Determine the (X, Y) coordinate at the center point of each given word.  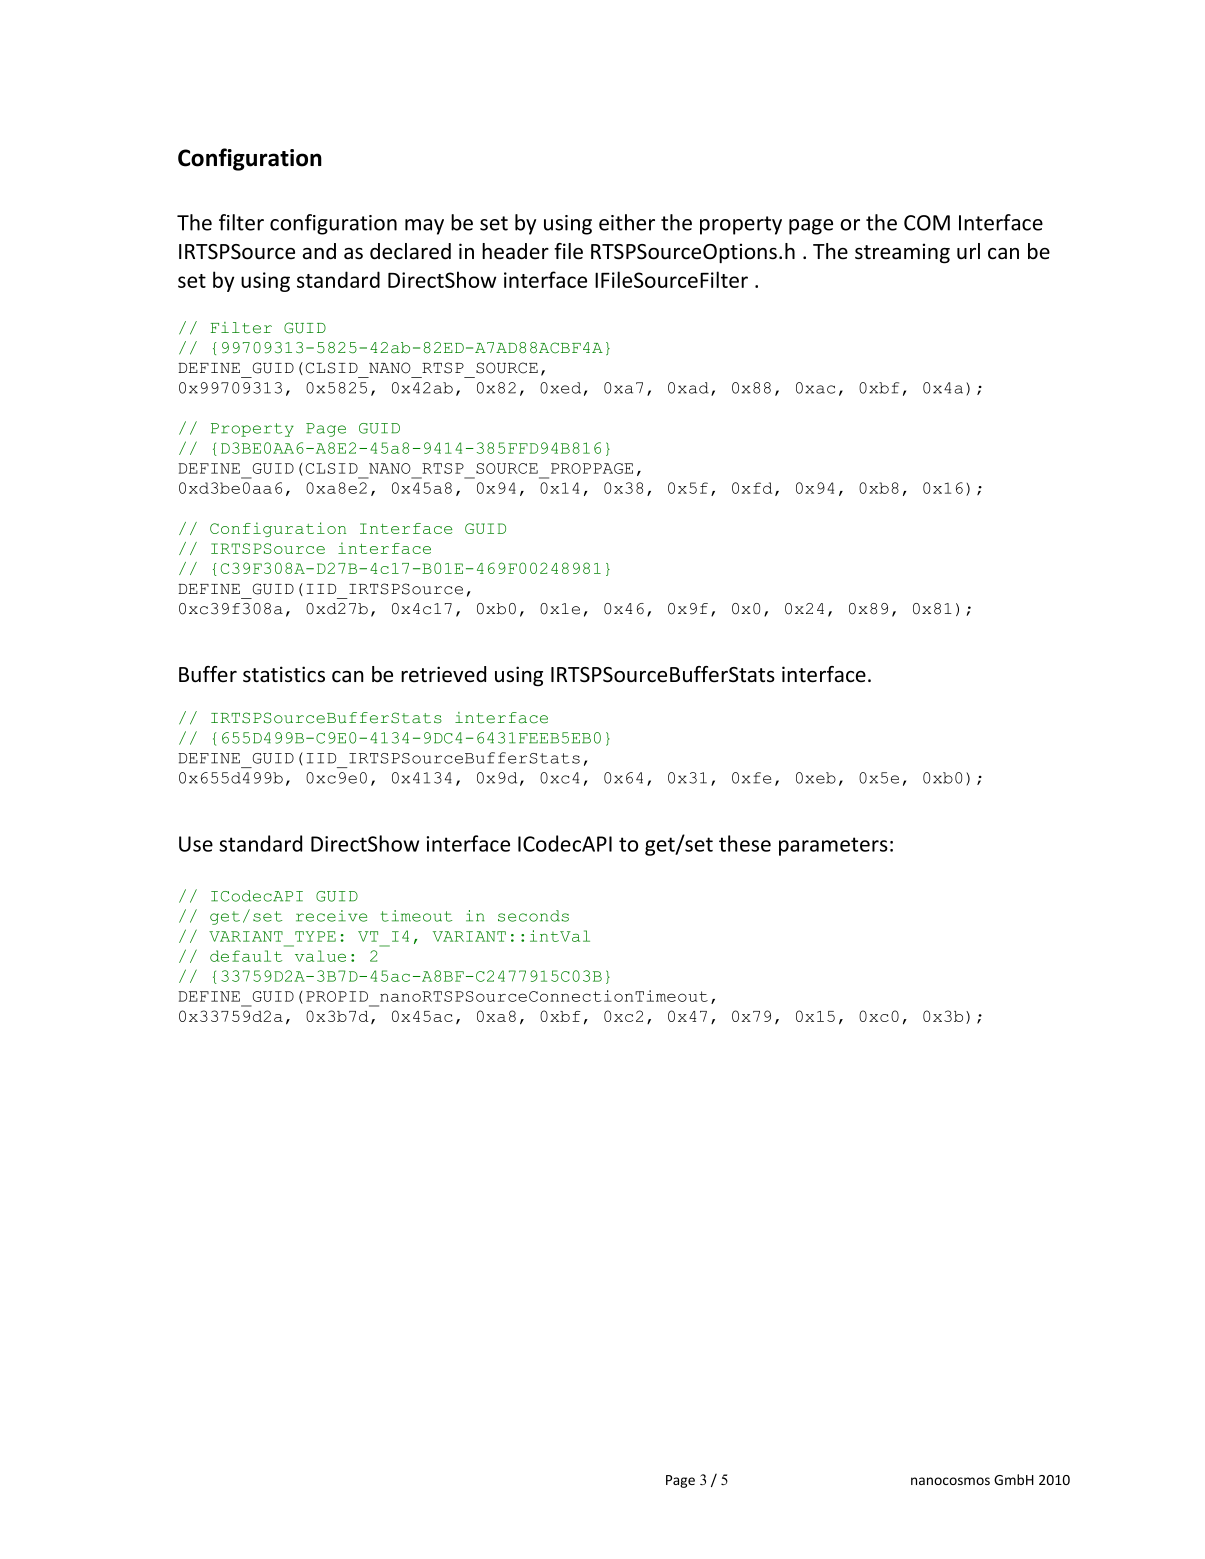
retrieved (443, 674)
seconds (533, 916)
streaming (902, 253)
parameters (833, 846)
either (627, 222)
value (320, 956)
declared (410, 251)
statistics (284, 674)
